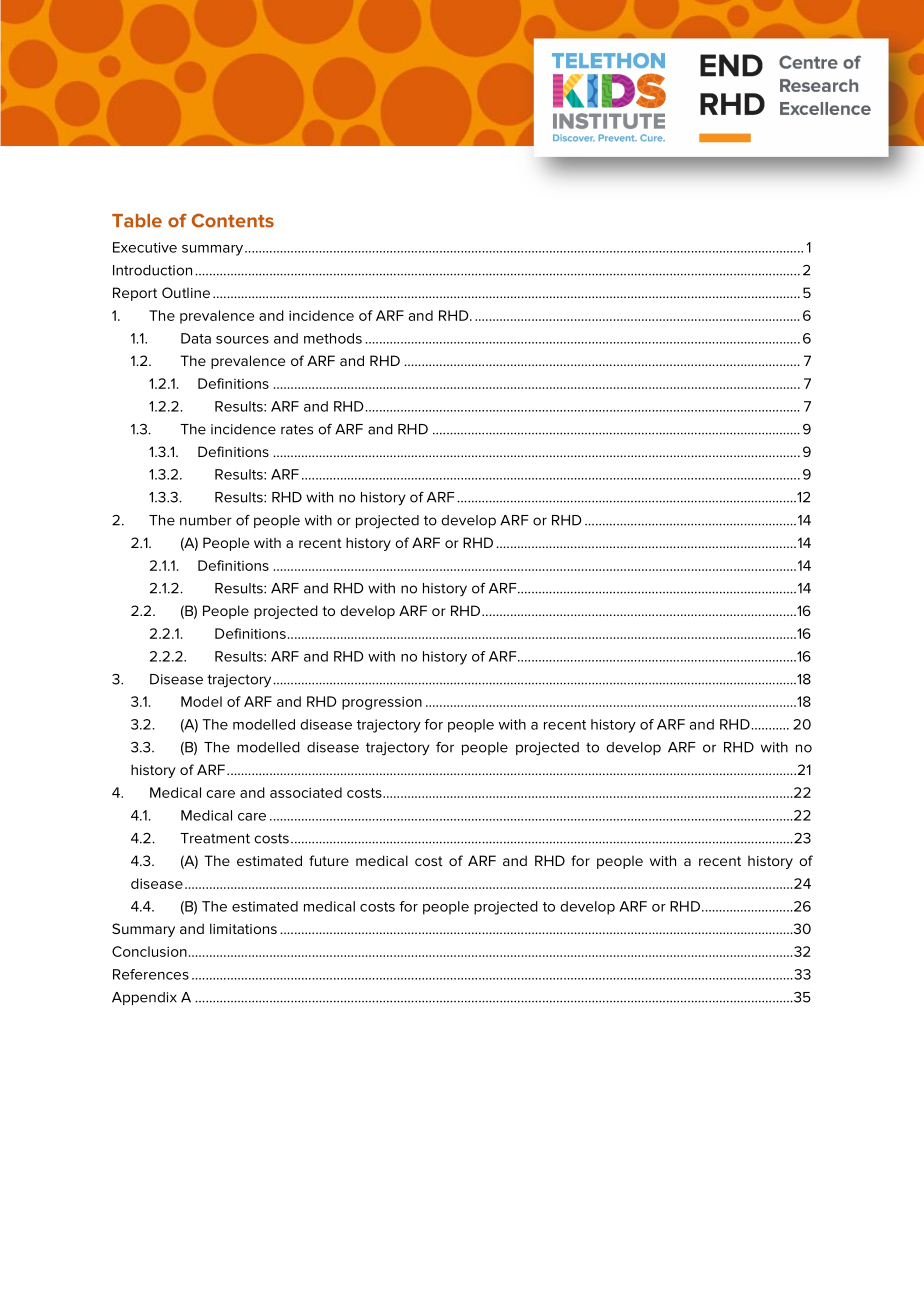  Describe the element at coordinates (206, 520) in the document. I see `number` at that location.
